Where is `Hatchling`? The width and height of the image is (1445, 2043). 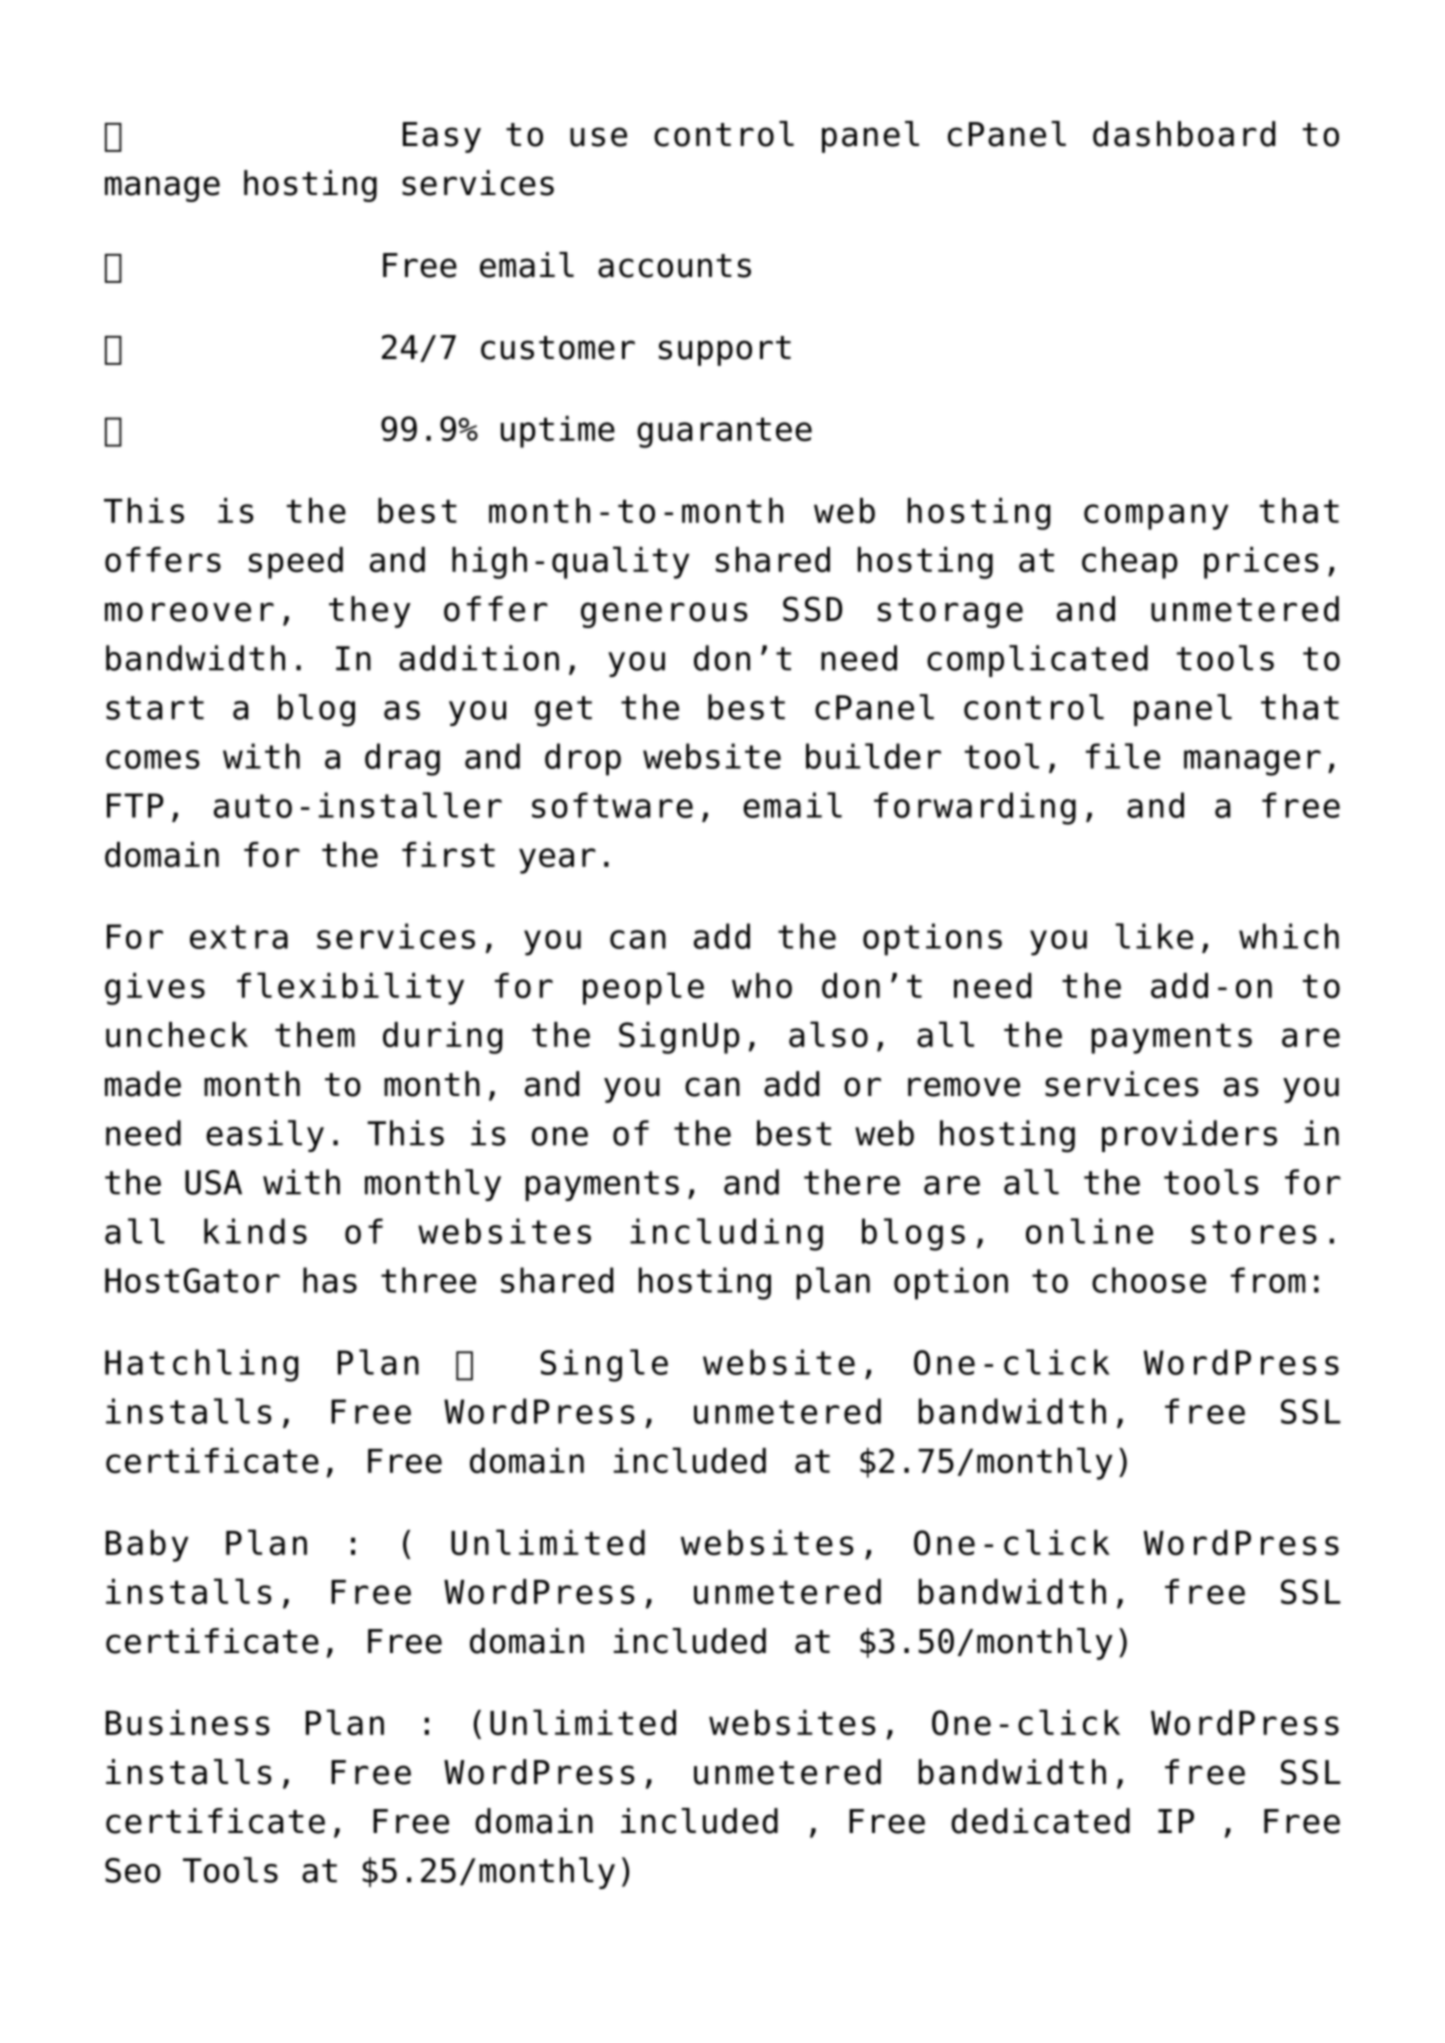 Hatchling is located at coordinates (201, 1365).
